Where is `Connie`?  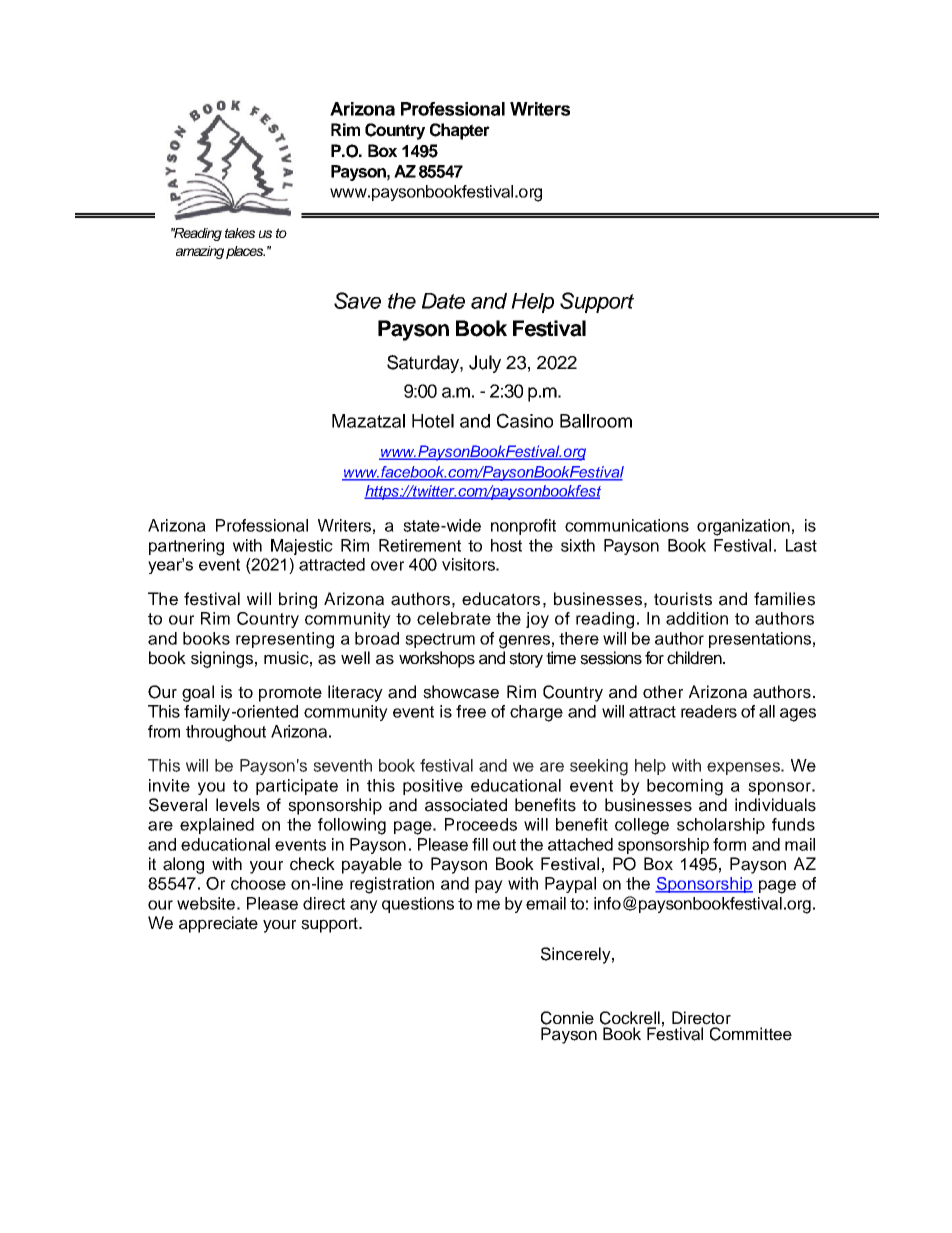
Connie is located at coordinates (567, 1018).
